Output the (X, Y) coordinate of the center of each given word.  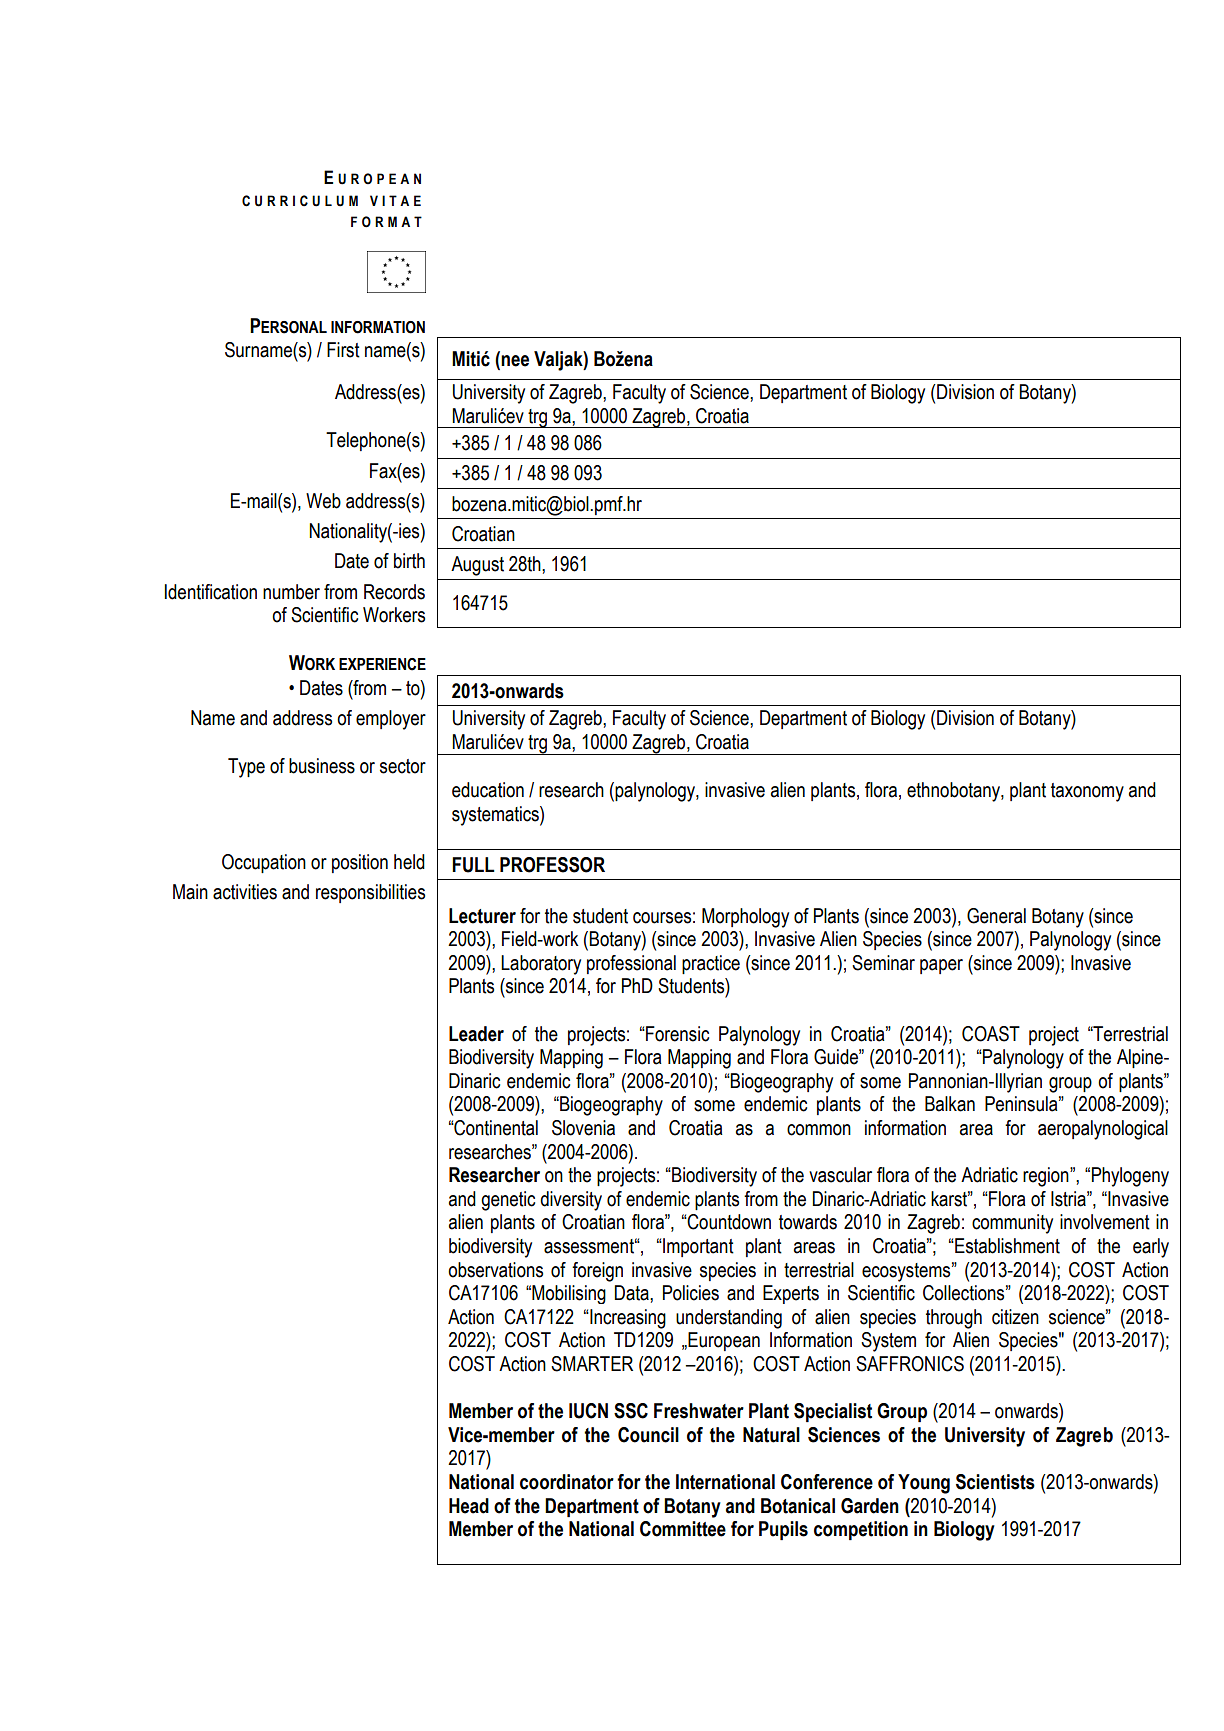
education (488, 790)
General (996, 916)
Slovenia (583, 1128)
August (477, 566)
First (343, 350)
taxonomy (1087, 792)
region (1047, 1177)
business (322, 766)
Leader (476, 1034)
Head (469, 1506)
